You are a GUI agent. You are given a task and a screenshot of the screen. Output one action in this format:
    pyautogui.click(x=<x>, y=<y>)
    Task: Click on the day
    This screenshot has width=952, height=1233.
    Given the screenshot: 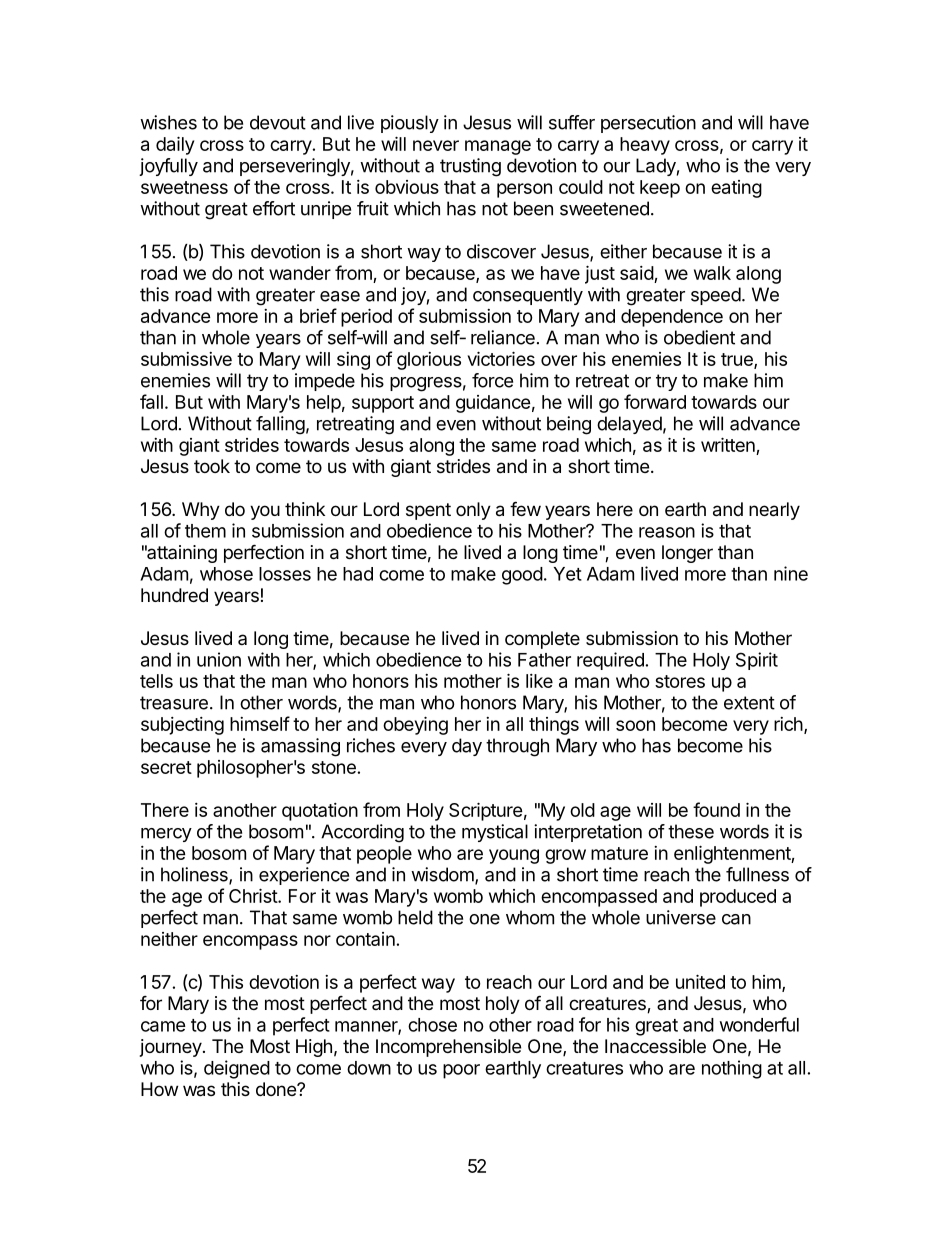 What is the action you would take?
    pyautogui.click(x=467, y=747)
